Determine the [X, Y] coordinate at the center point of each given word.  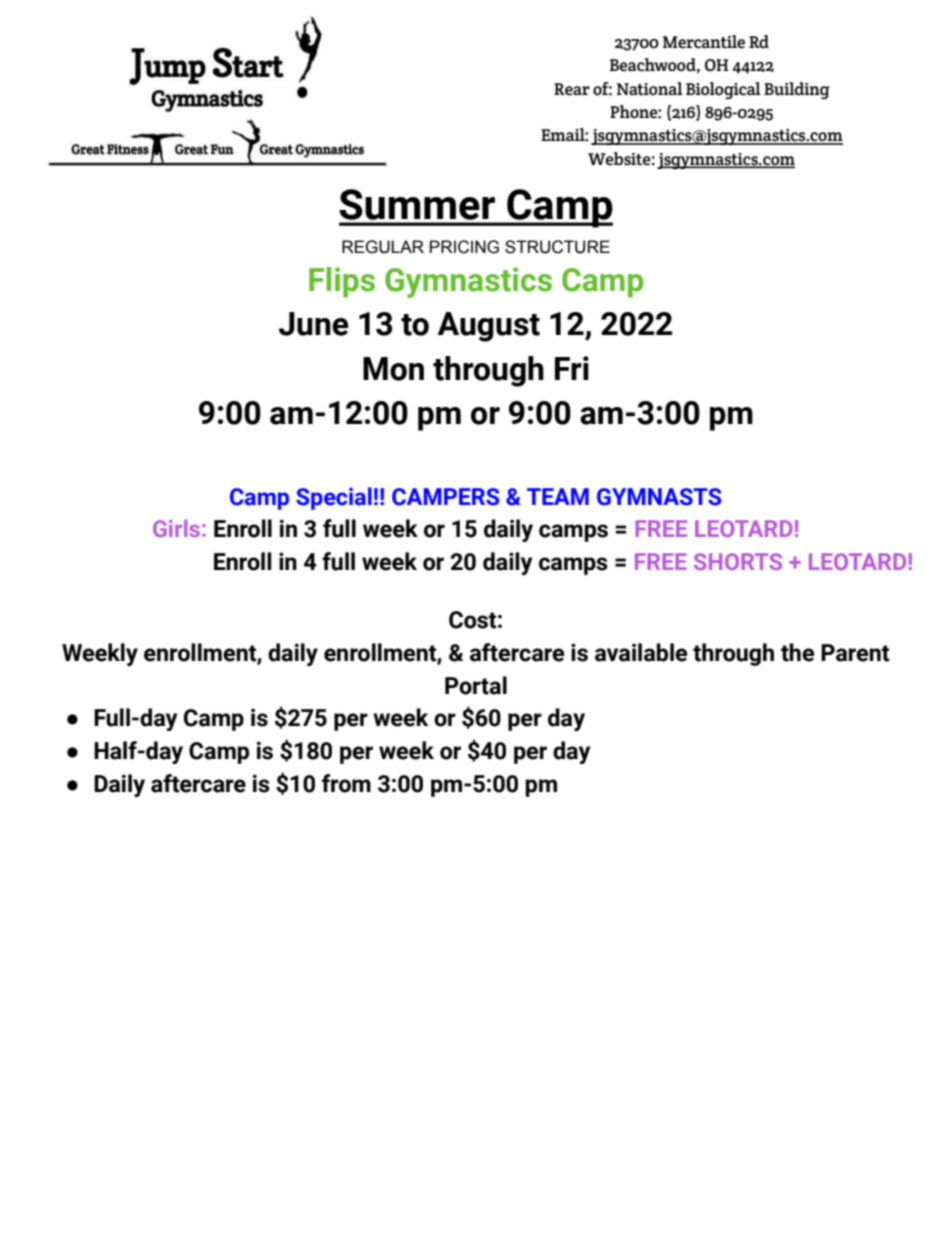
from [346, 783]
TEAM [558, 496]
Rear [572, 89]
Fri [572, 368]
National [650, 89]
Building [797, 90]
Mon [393, 369]
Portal [476, 685]
